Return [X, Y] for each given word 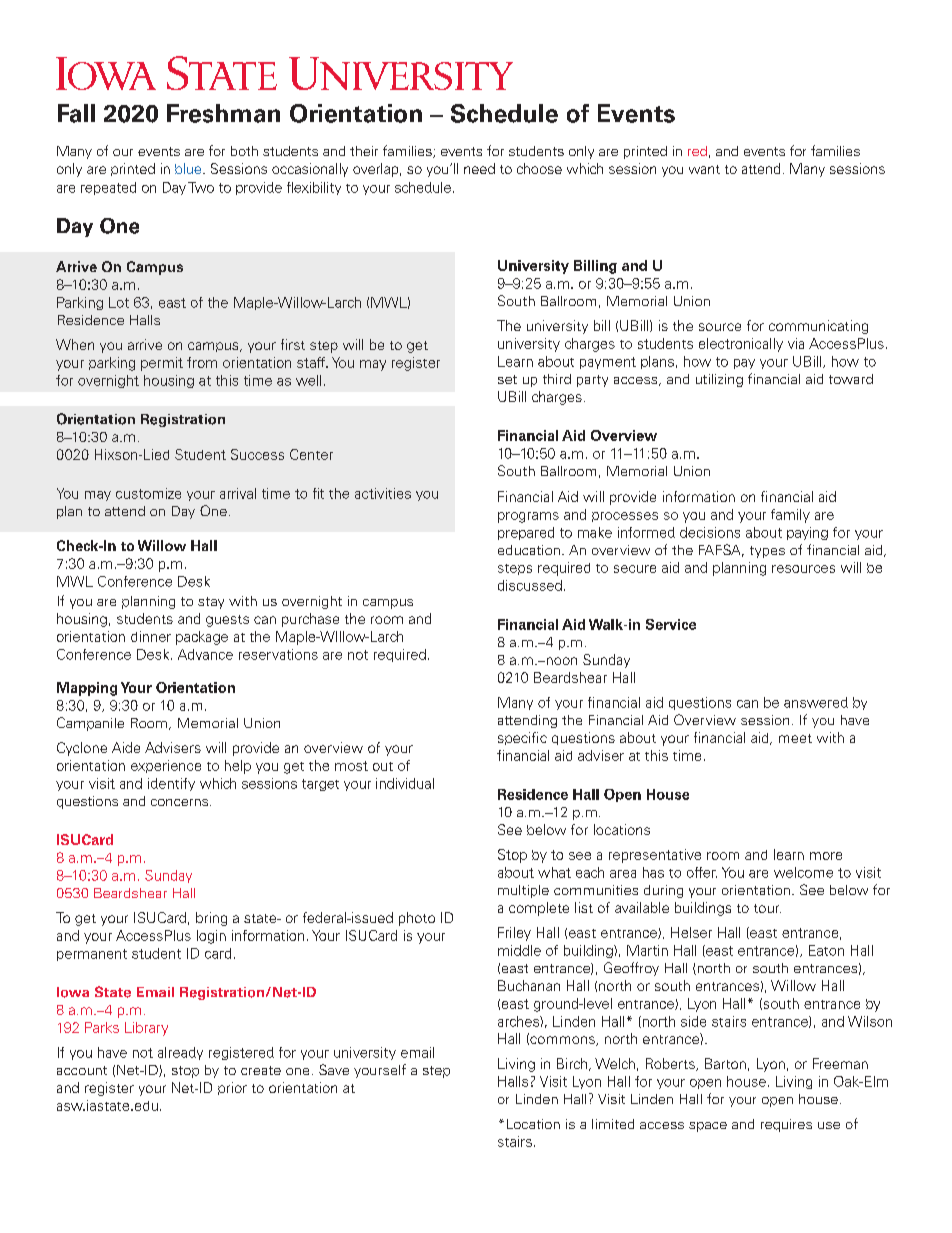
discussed [530, 585]
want [704, 169]
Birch [573, 1064]
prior [232, 1088]
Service [671, 624]
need [479, 168]
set [507, 379]
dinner [151, 636]
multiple [523, 891]
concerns [181, 802]
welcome [803, 872]
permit [162, 364]
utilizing [719, 380]
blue [189, 168]
